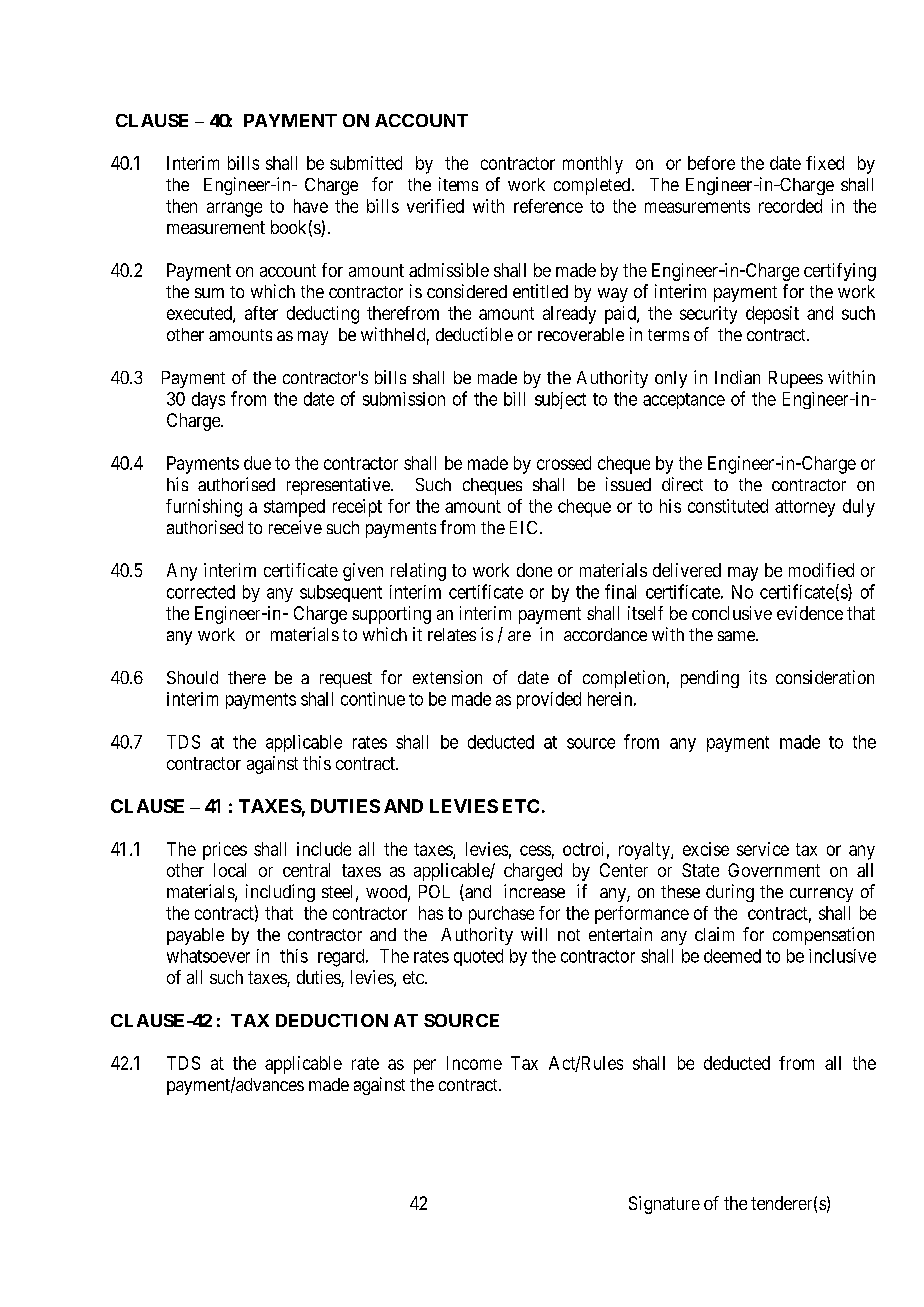  What do you see at coordinates (790, 206) in the screenshot?
I see `recorded` at bounding box center [790, 206].
